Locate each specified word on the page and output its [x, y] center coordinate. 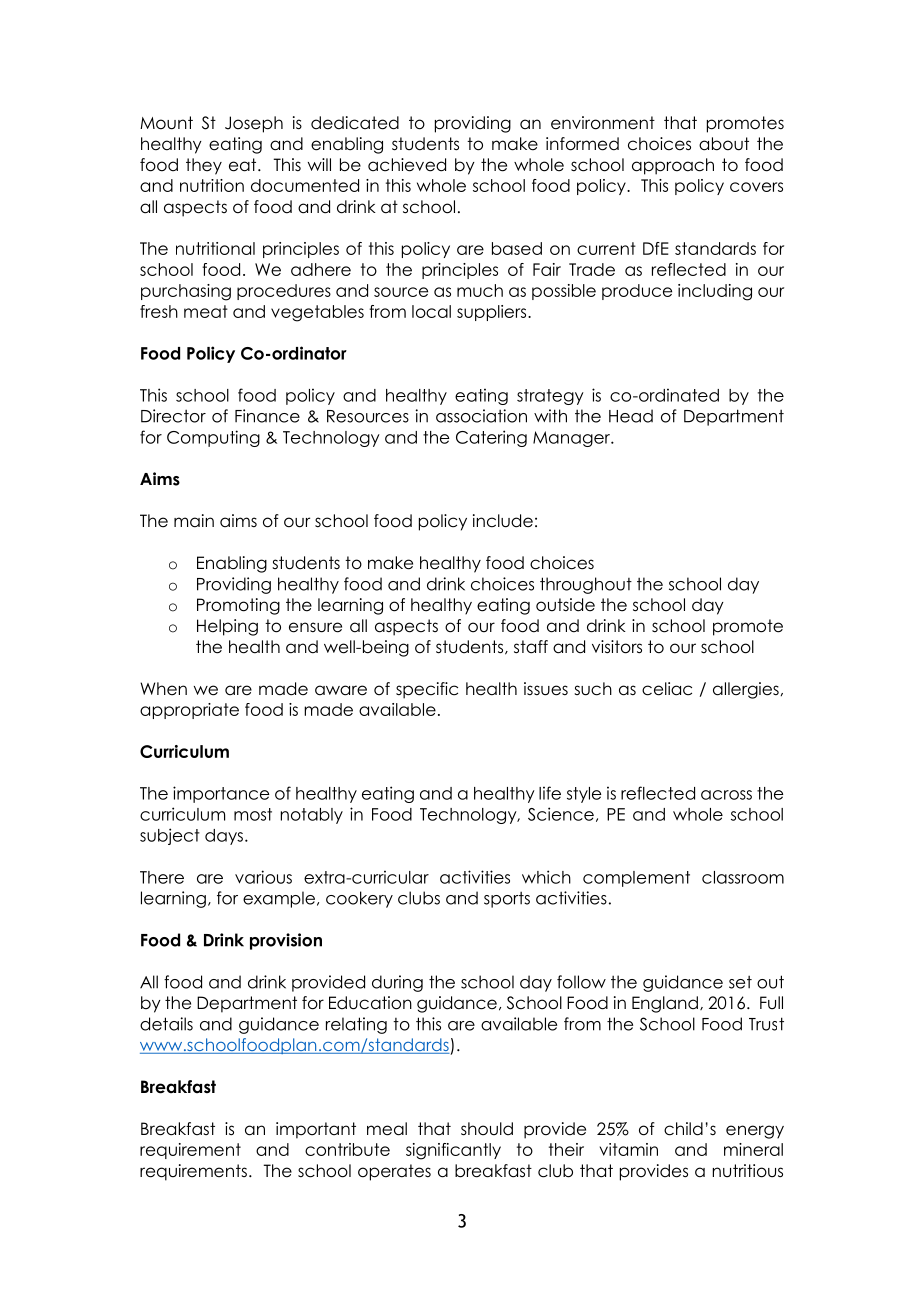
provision [286, 941]
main [194, 521]
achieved [407, 165]
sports [507, 900]
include [503, 521]
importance [221, 794]
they [204, 166]
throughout [586, 585]
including [715, 292]
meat [206, 311]
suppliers [493, 313]
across [726, 795]
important [316, 1130]
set [740, 982]
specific [427, 690]
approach [673, 166]
